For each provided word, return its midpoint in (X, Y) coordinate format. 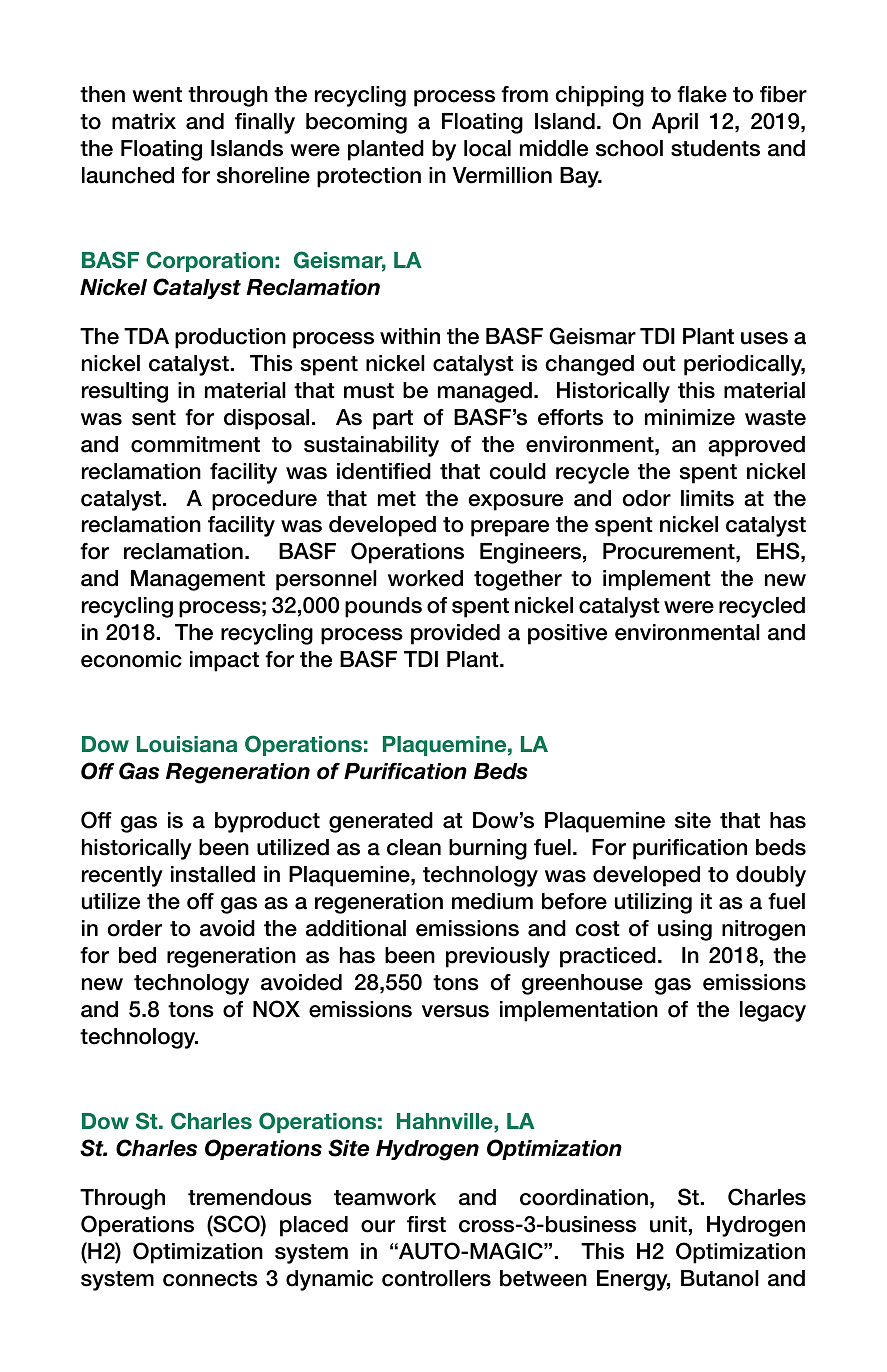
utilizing (653, 903)
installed (213, 874)
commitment (195, 444)
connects (210, 1279)
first (426, 1224)
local (487, 148)
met (397, 499)
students (715, 148)
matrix (144, 121)
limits (707, 498)
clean (414, 847)
